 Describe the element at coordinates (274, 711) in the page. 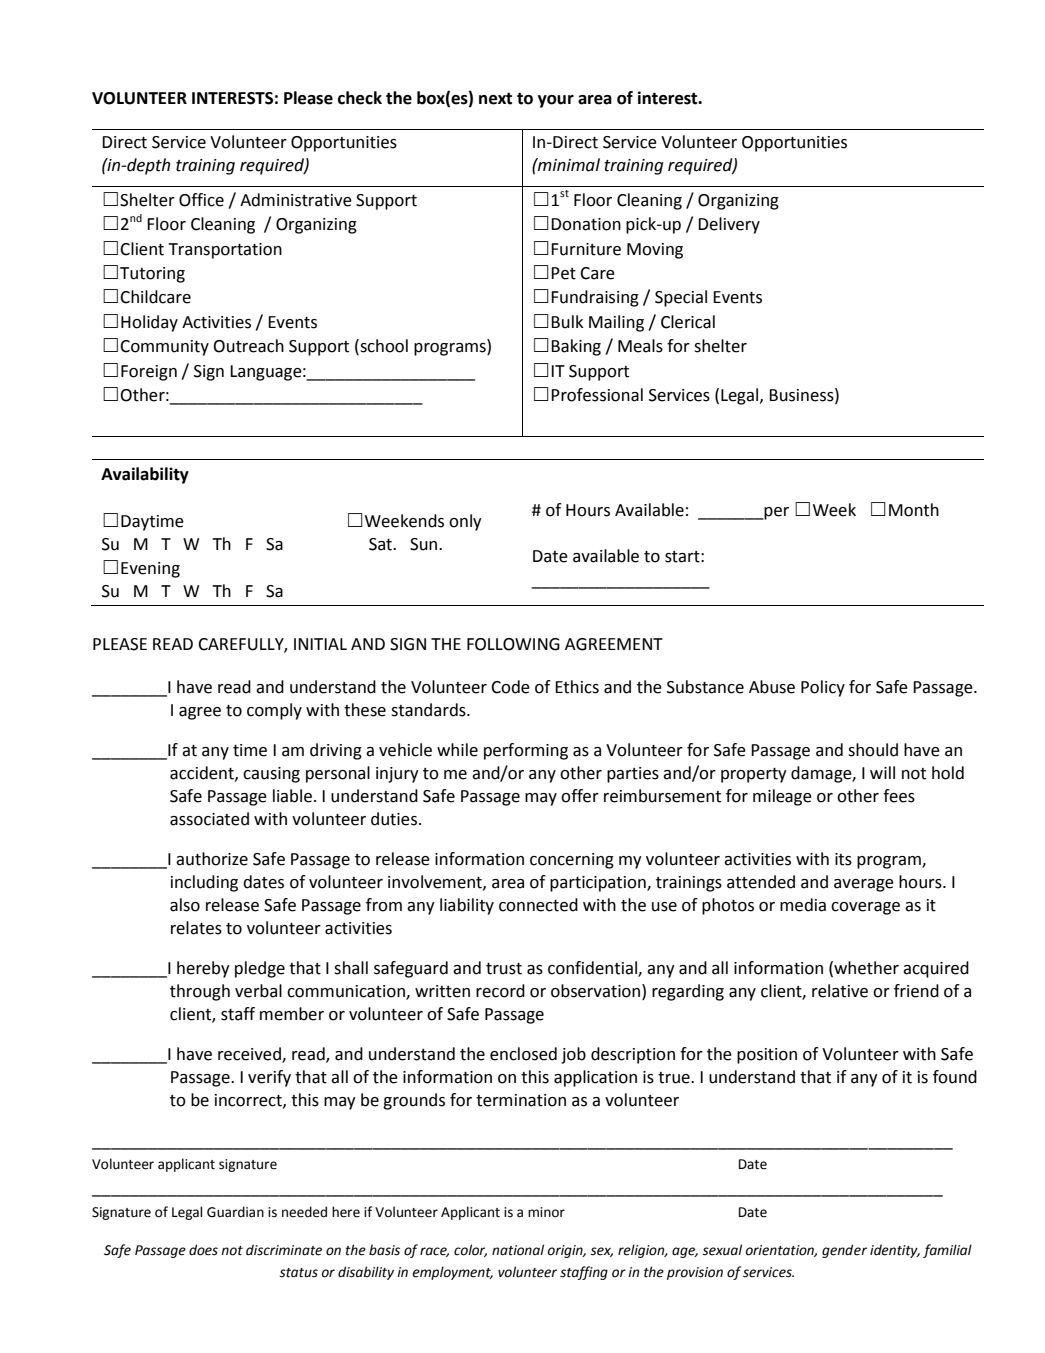

I see `comply` at that location.
